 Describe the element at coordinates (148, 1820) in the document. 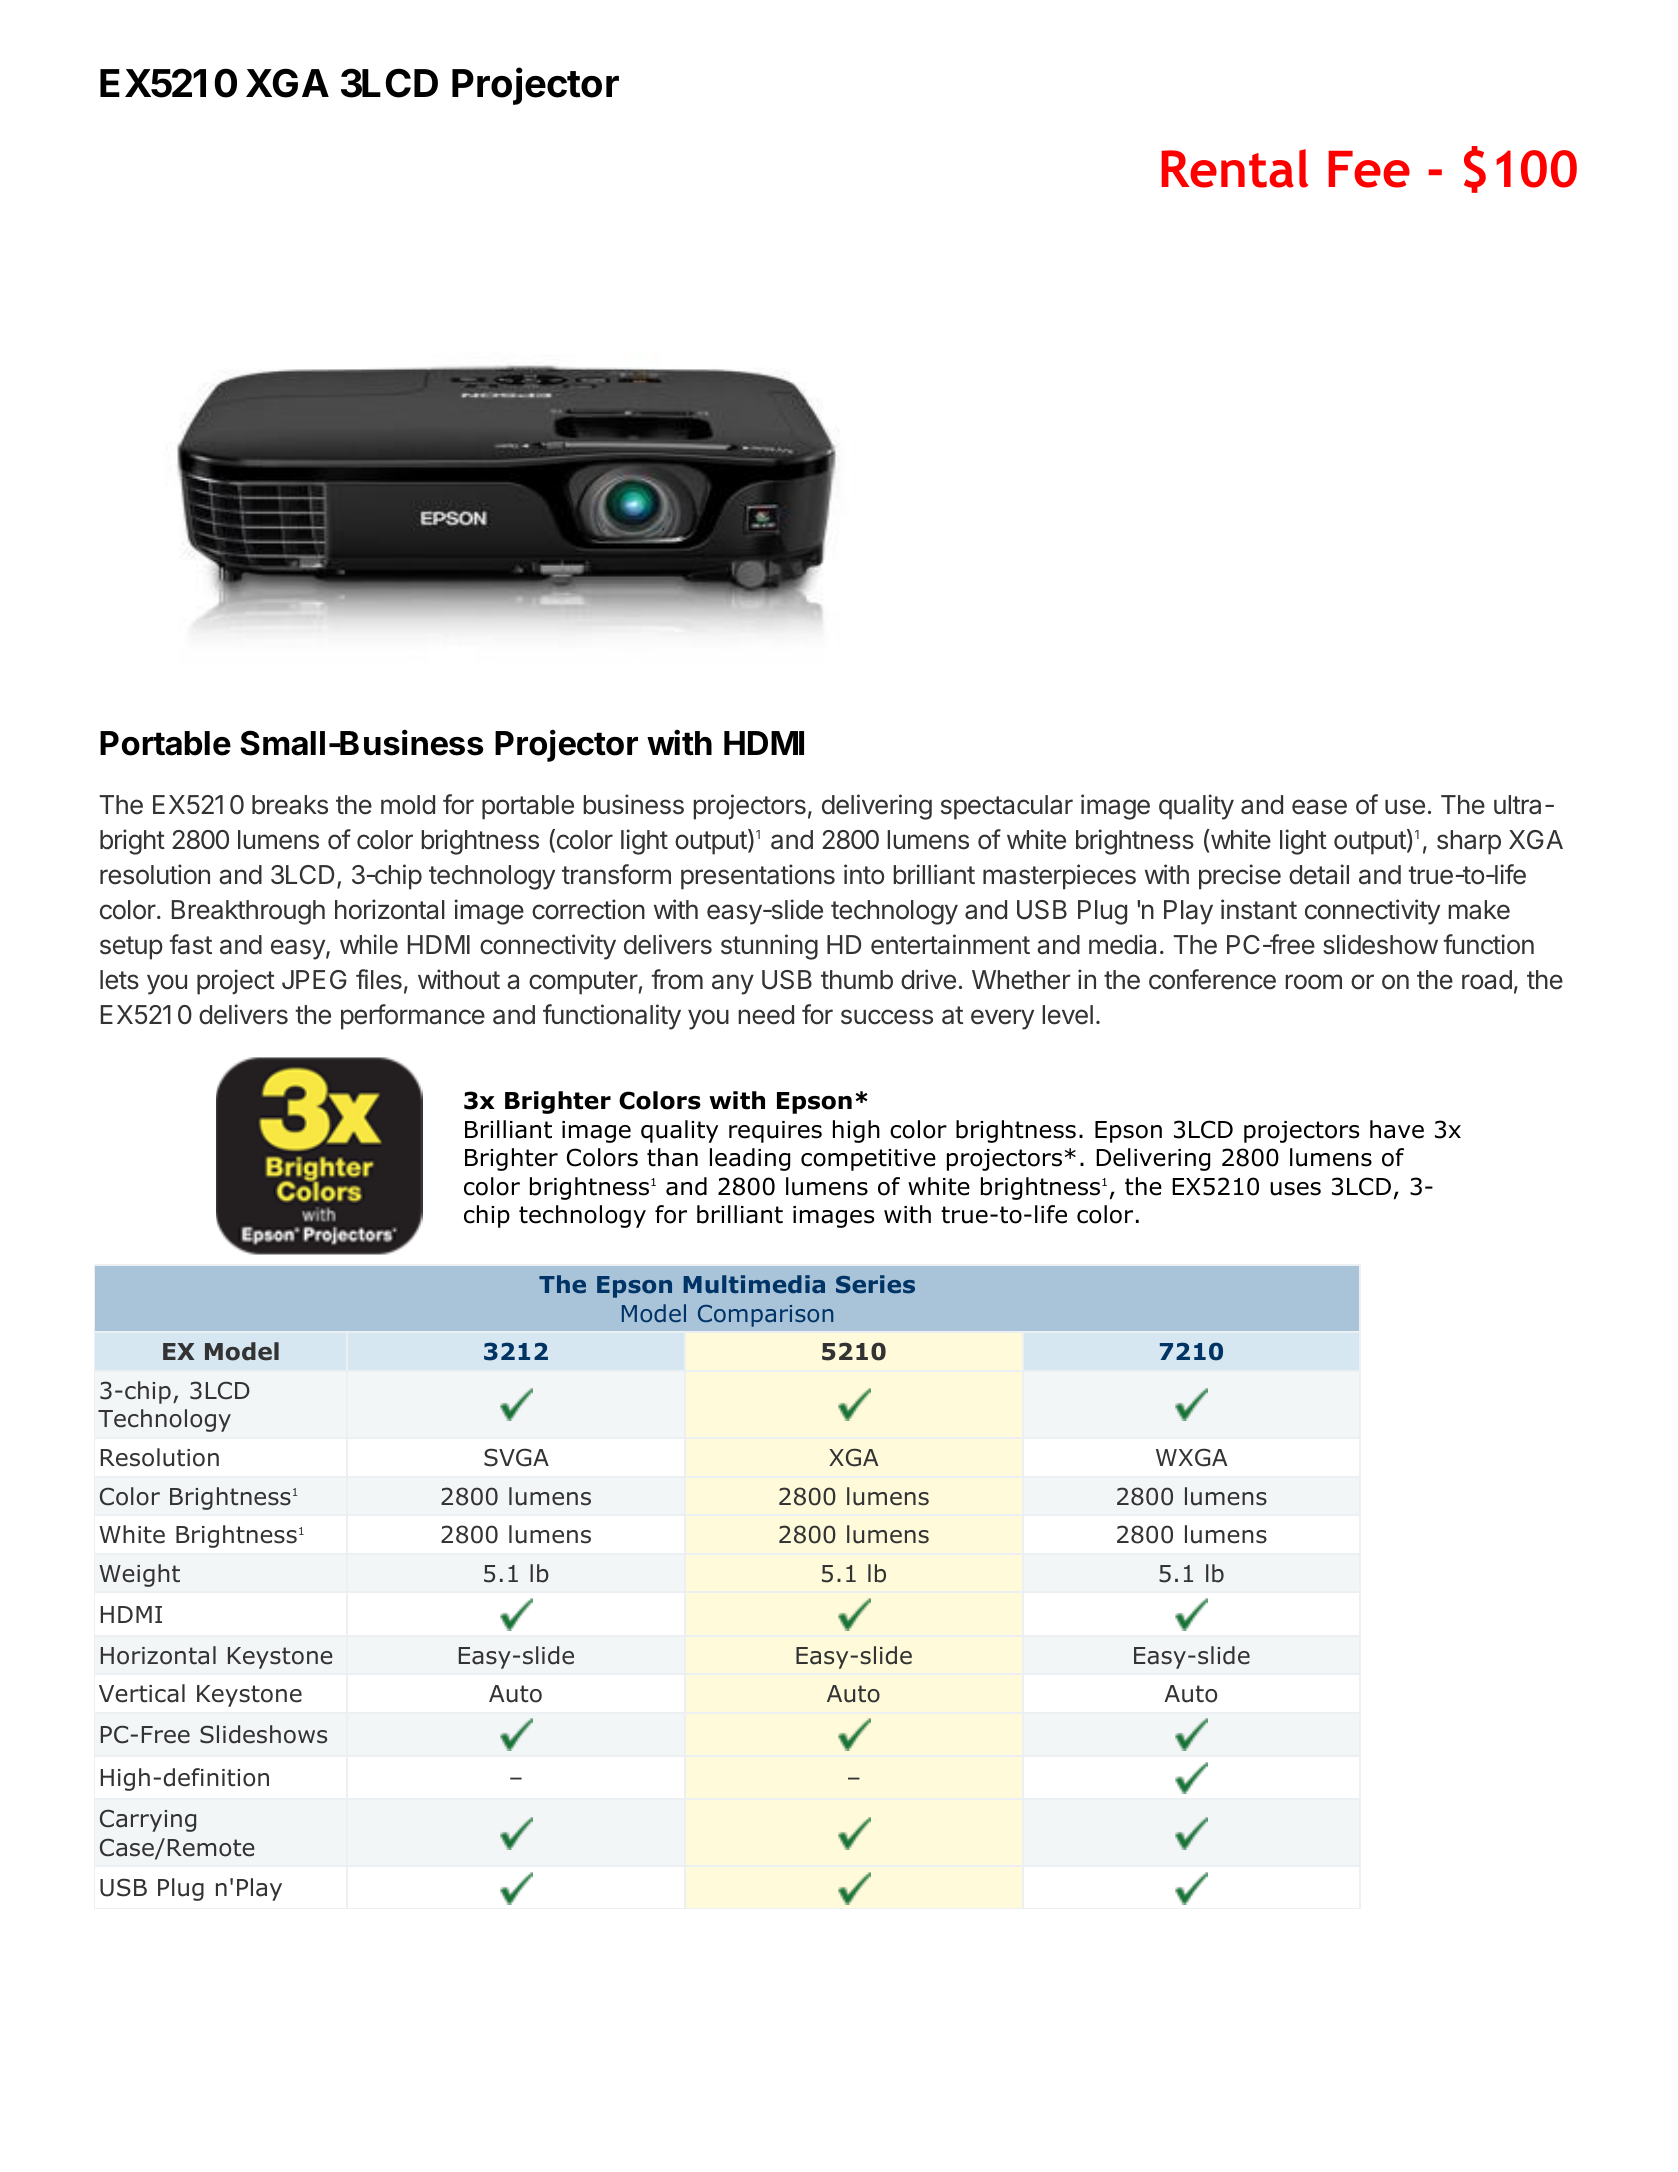

I see `Carrying` at that location.
